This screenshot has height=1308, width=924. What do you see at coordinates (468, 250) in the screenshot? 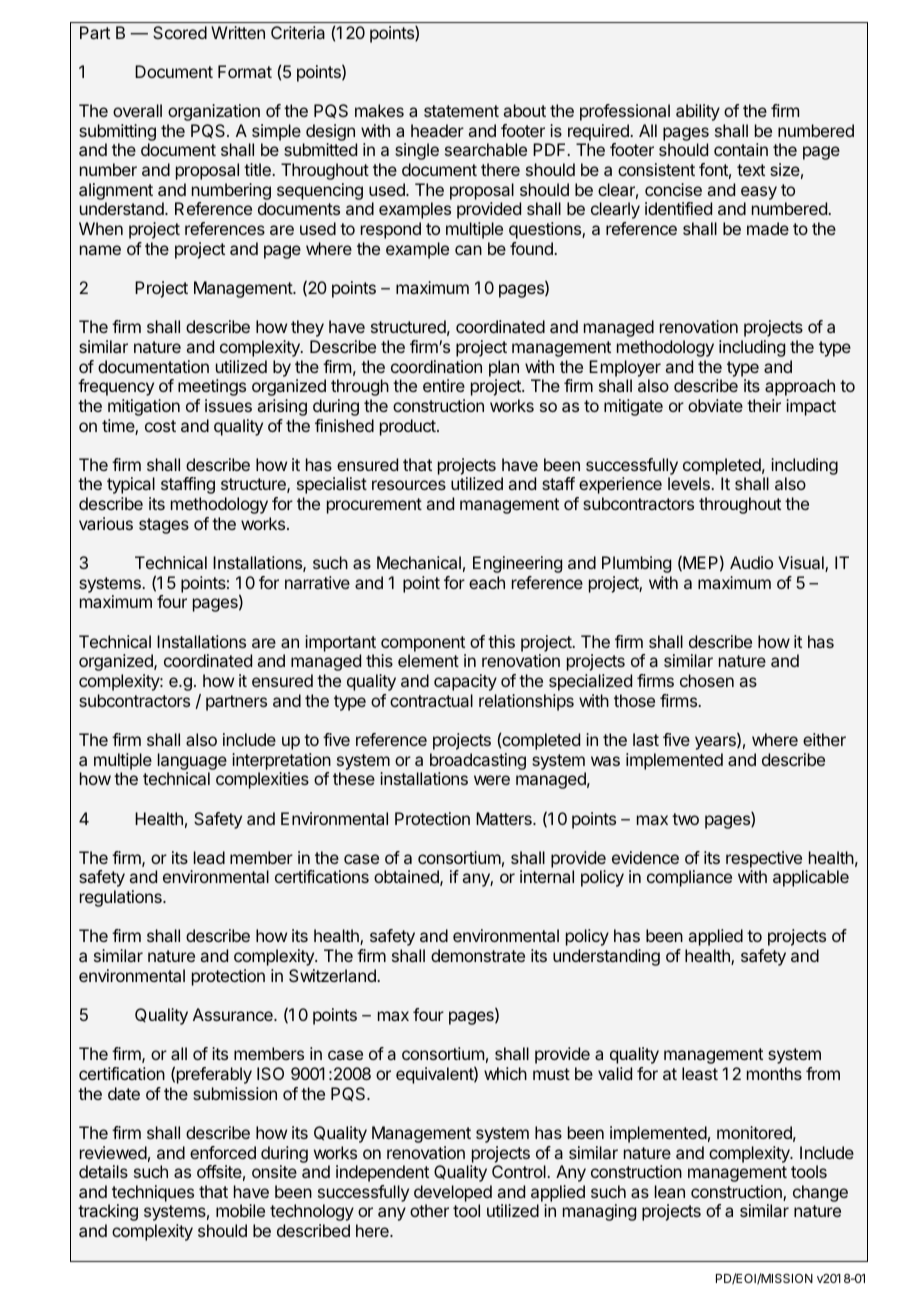
I see `can` at bounding box center [468, 250].
